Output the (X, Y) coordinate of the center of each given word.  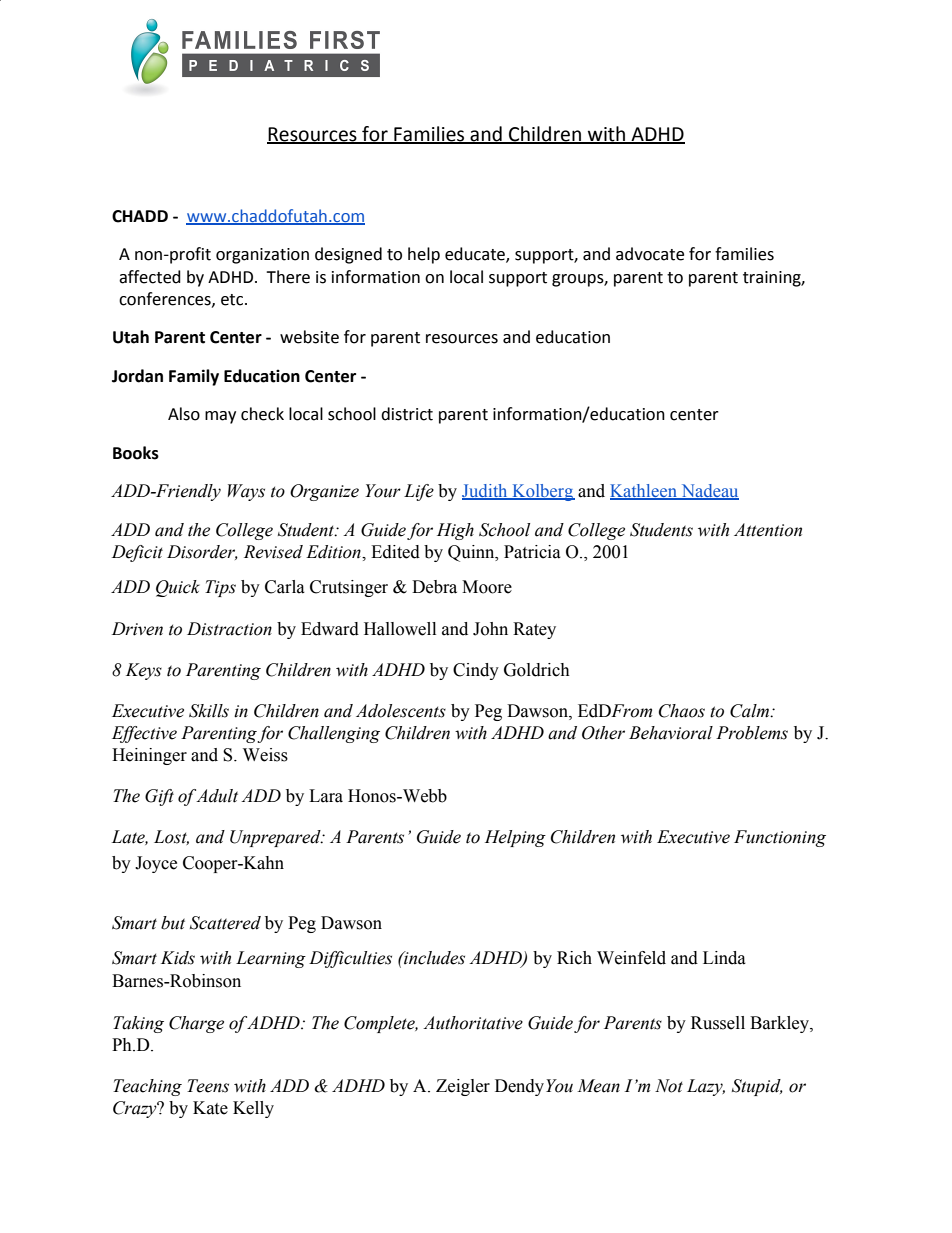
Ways (246, 492)
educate (476, 255)
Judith (486, 492)
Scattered (225, 923)
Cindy (476, 671)
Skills (209, 711)
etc (233, 300)
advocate (650, 254)
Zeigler (463, 1087)
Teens (208, 1086)
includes (433, 958)
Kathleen (644, 492)
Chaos (682, 711)
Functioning (780, 838)
